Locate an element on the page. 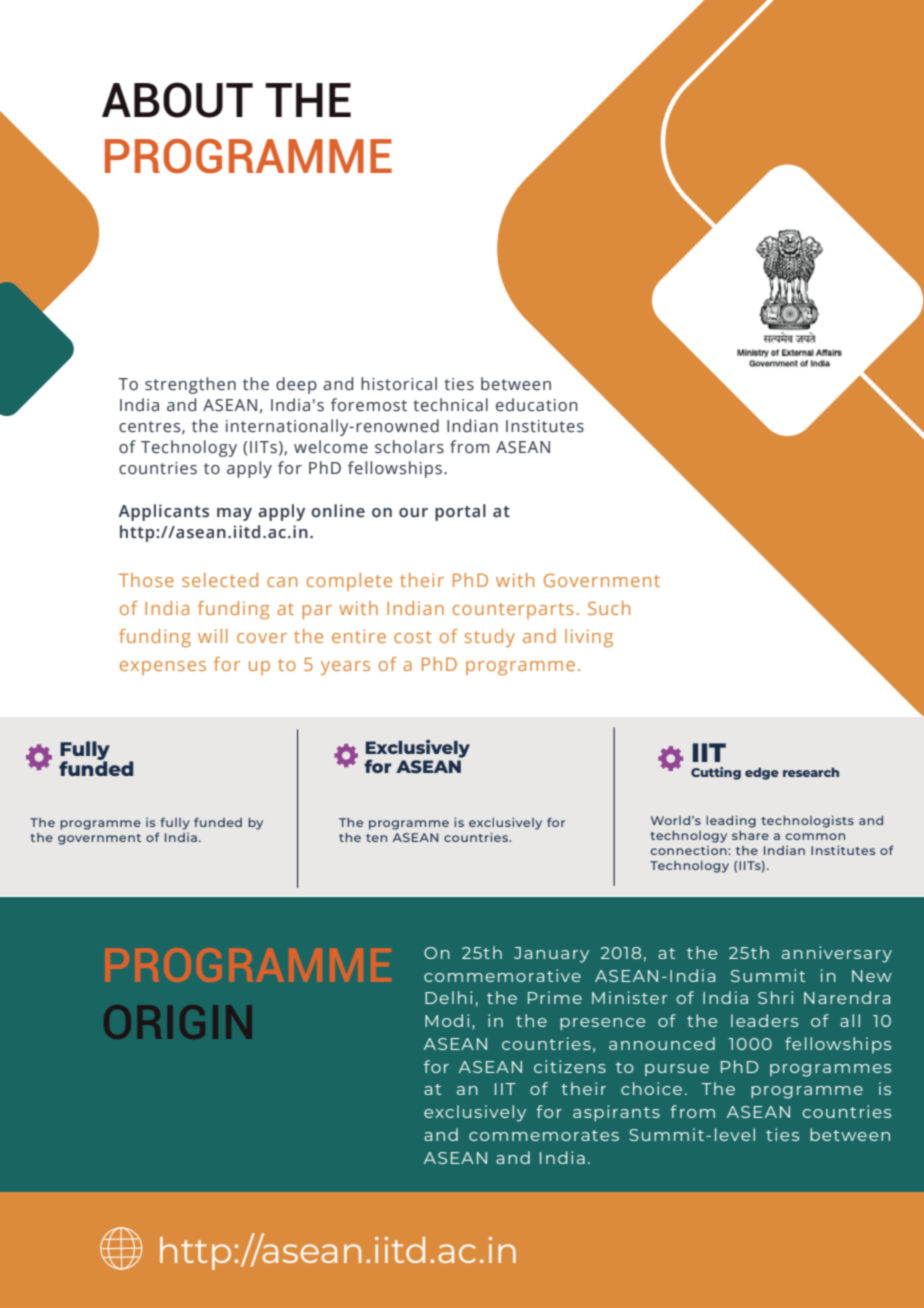  technical is located at coordinates (450, 405).
